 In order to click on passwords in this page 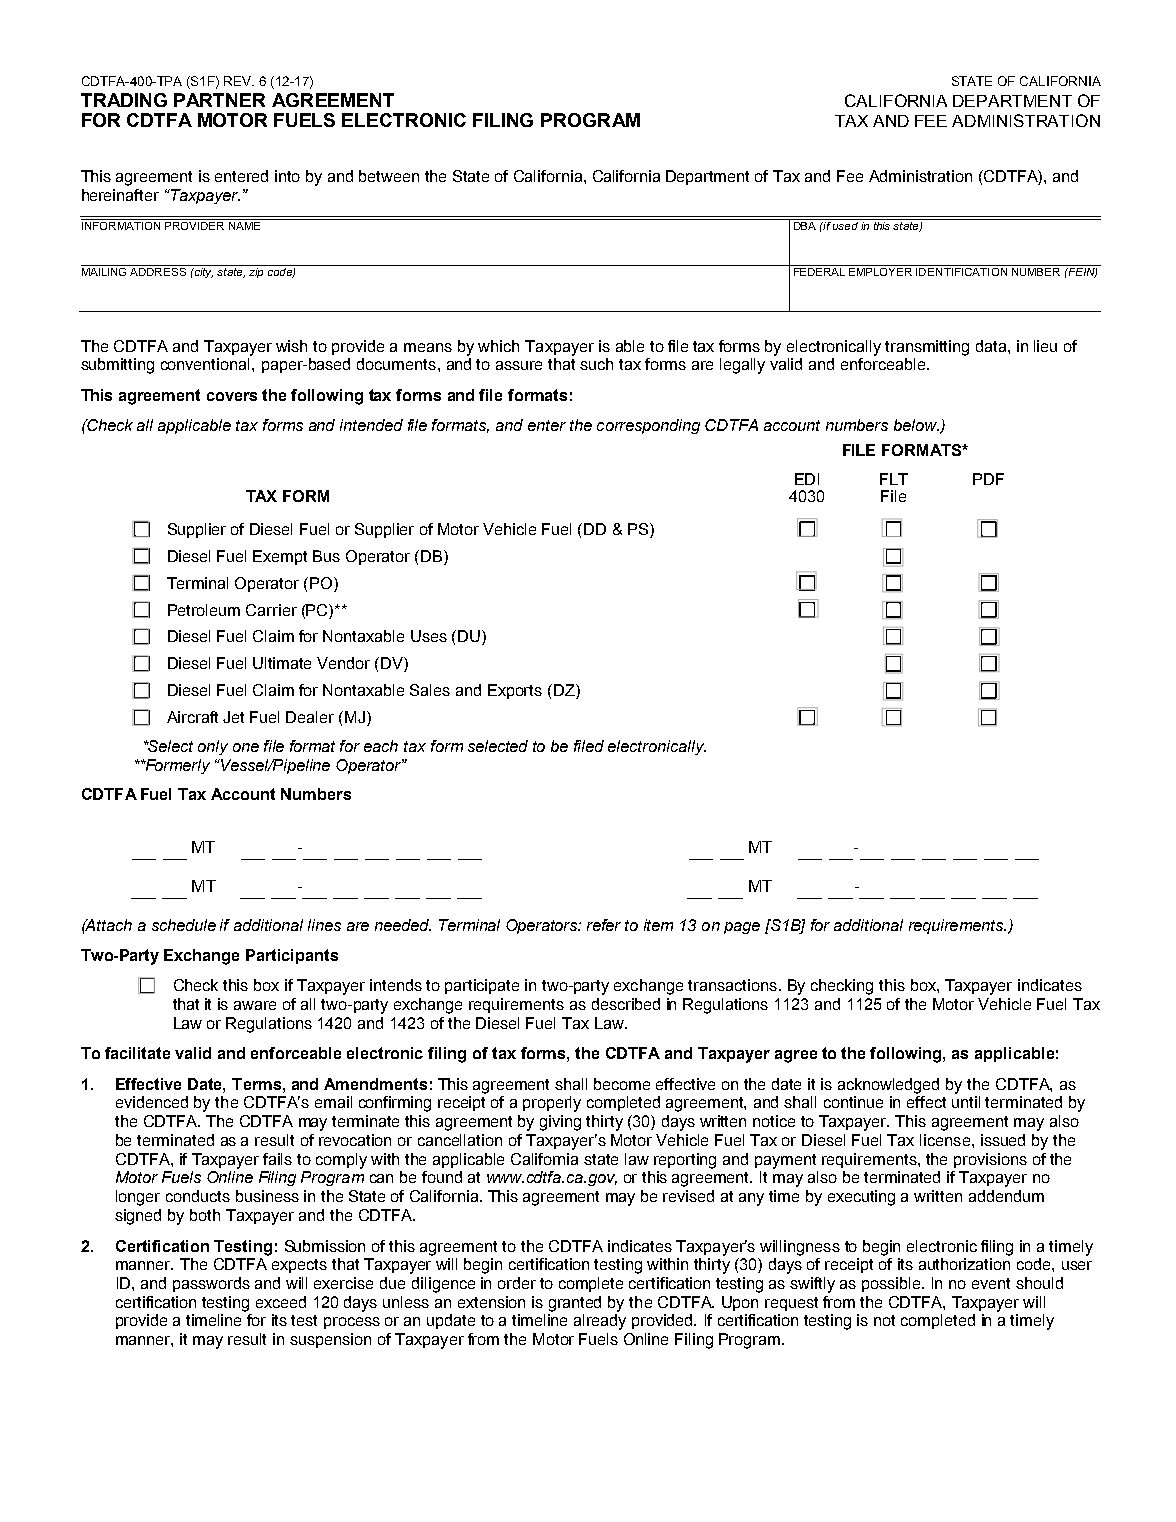, I will do `click(211, 1284)`.
